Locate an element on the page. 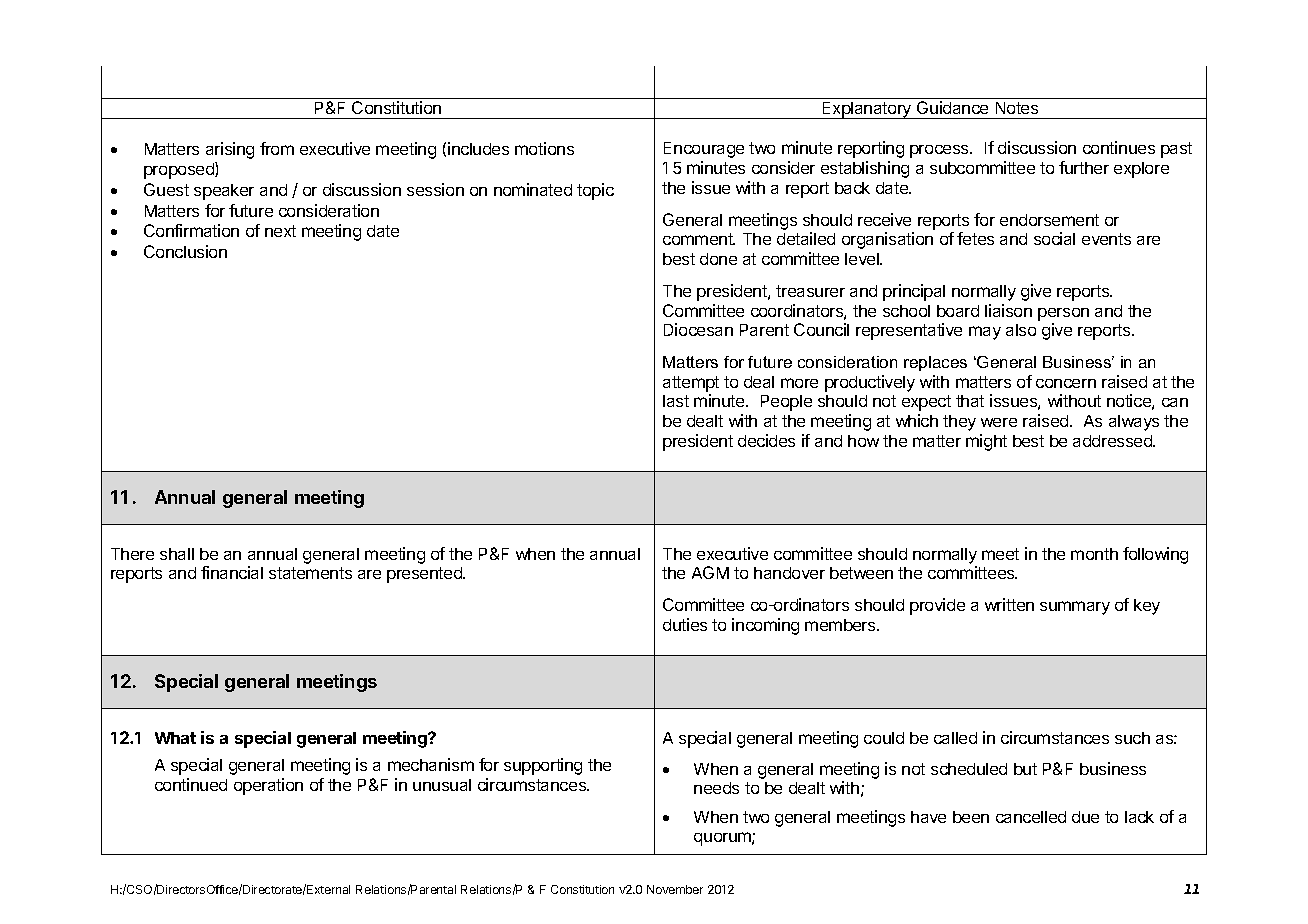 This document has width=1308, height=924. Encourage is located at coordinates (704, 150).
